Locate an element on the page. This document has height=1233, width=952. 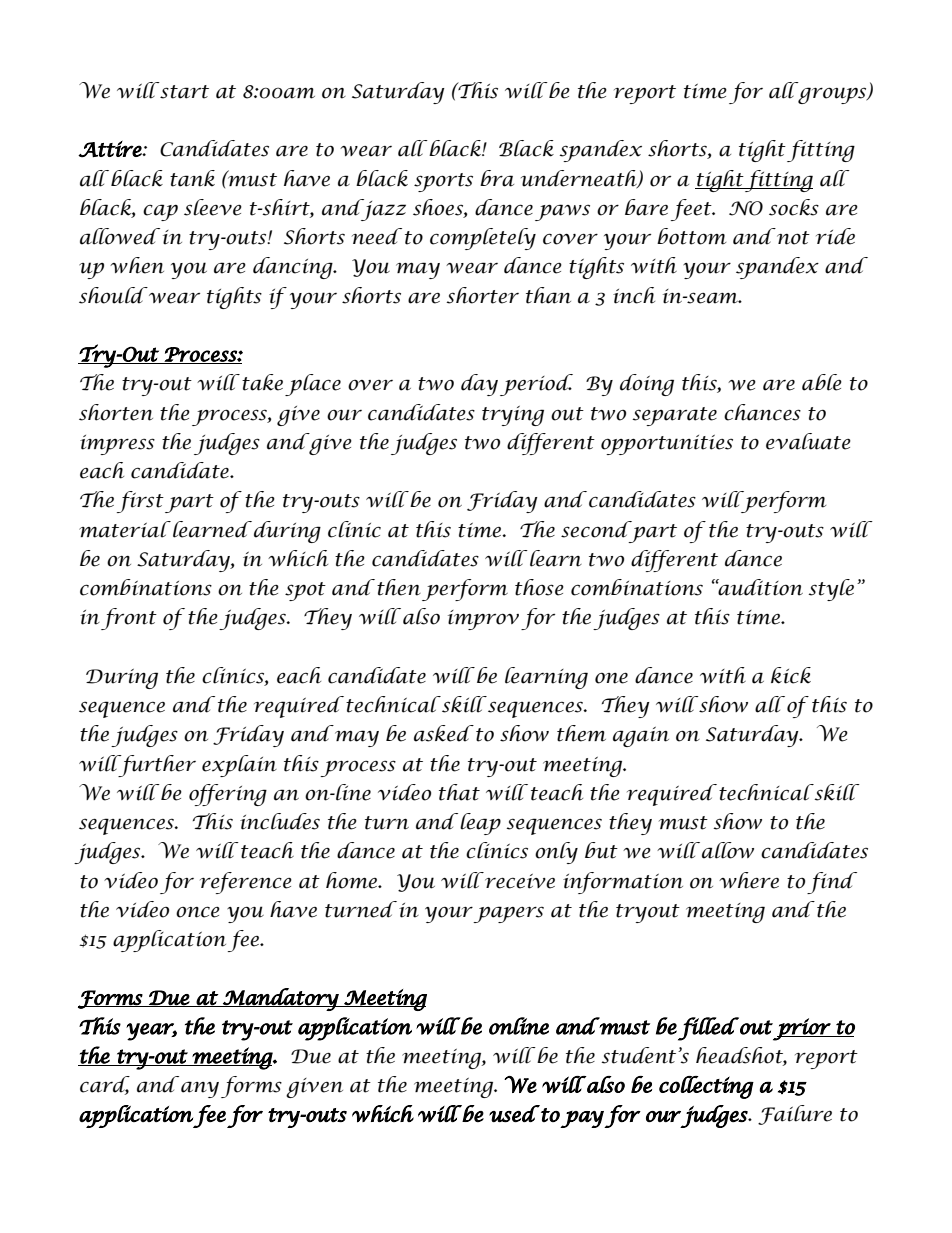
bra is located at coordinates (497, 178).
